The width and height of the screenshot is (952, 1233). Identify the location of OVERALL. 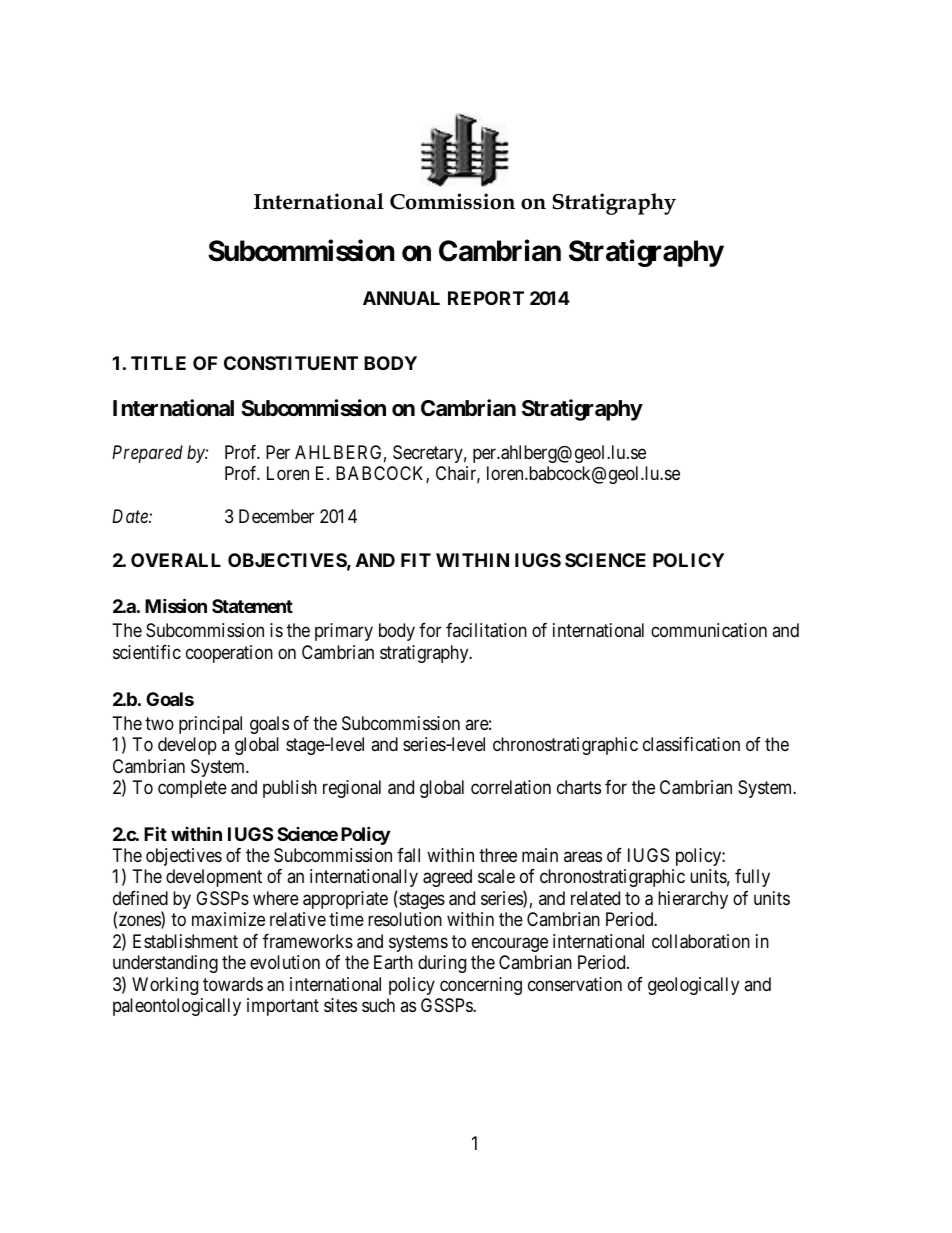
(176, 560).
